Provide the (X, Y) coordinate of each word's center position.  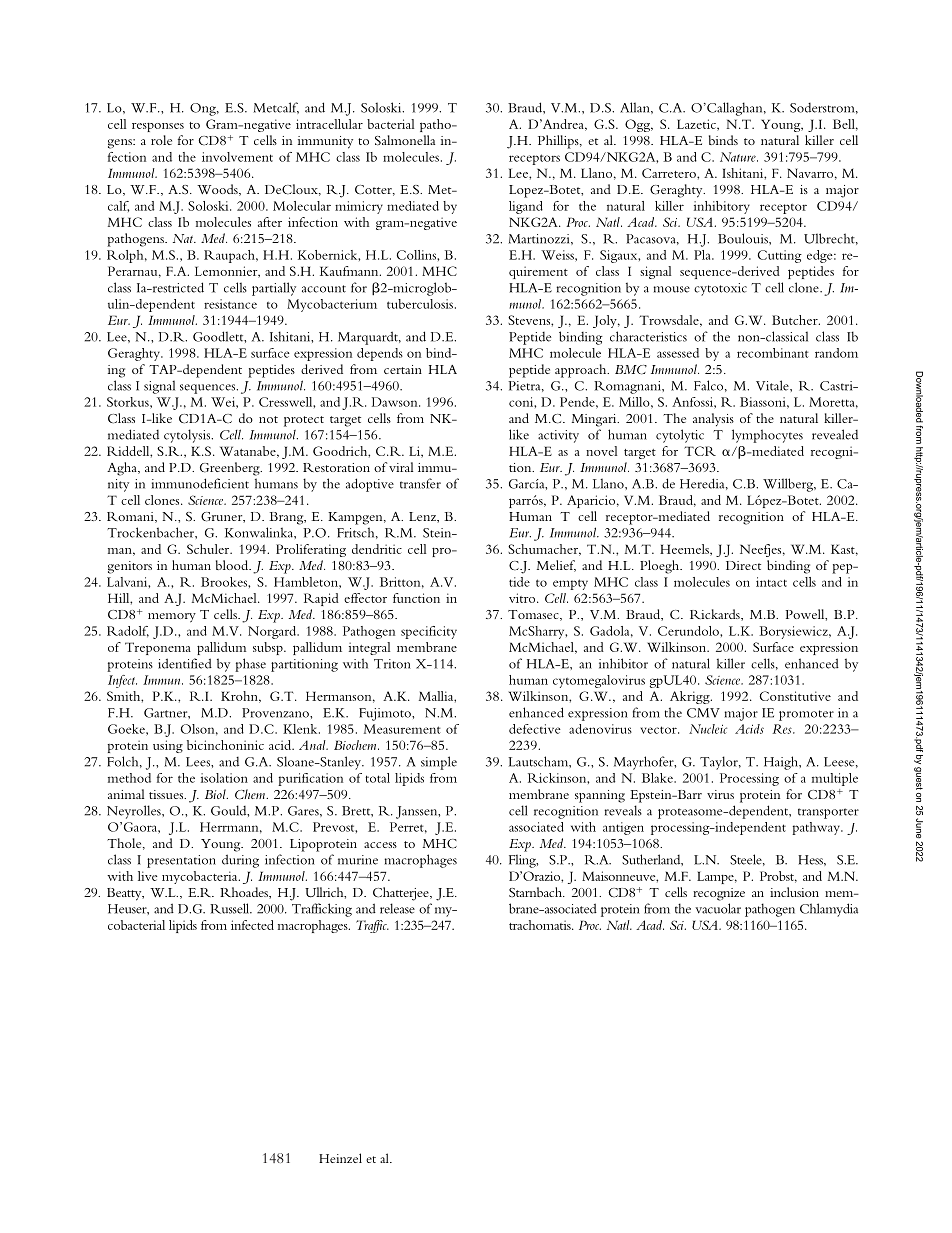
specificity (429, 632)
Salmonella (405, 140)
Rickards (716, 615)
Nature (739, 157)
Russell (231, 908)
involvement (237, 157)
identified (185, 663)
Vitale (773, 385)
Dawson (396, 402)
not (268, 419)
